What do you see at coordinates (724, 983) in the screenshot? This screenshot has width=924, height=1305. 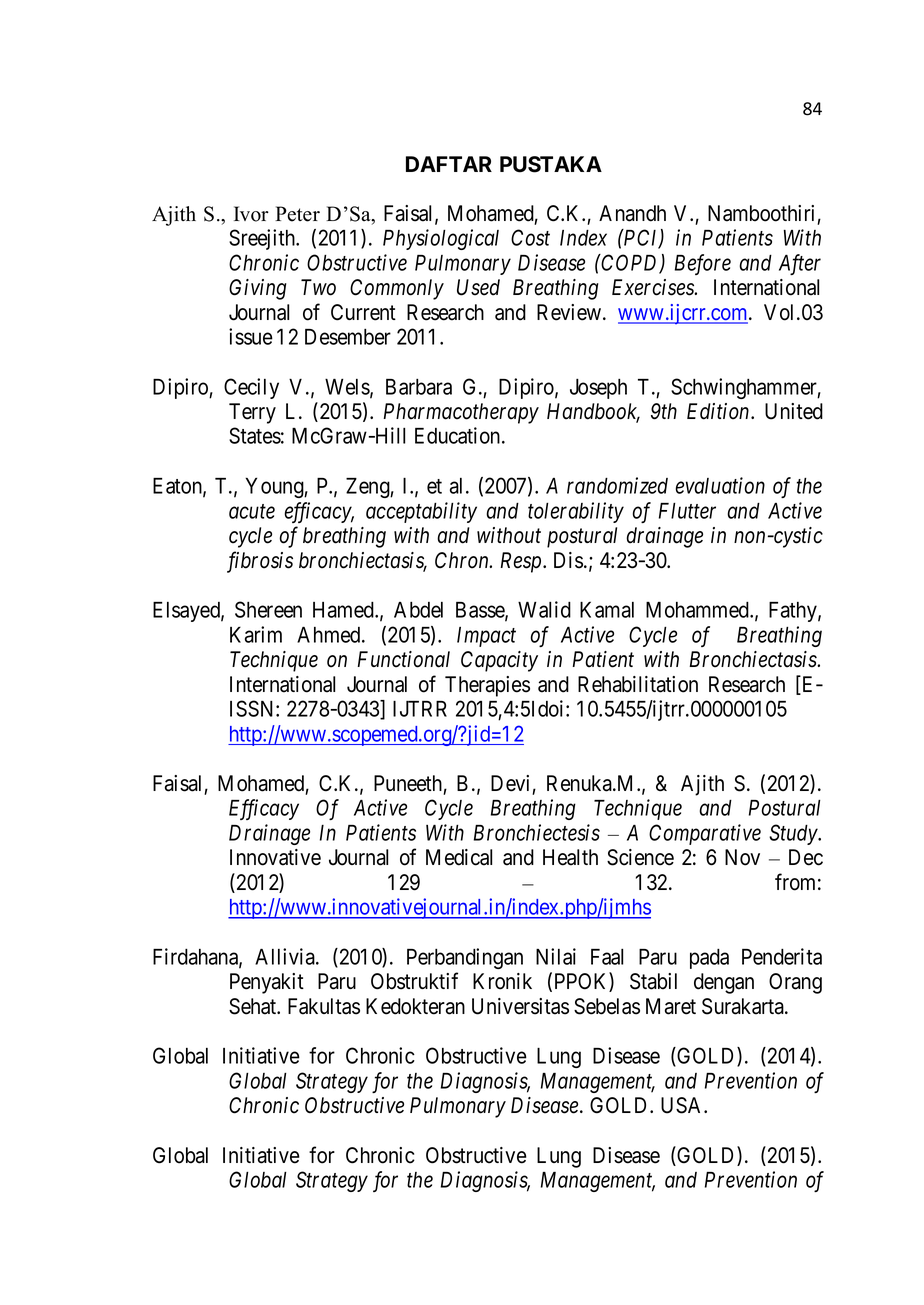 I see `dengan` at bounding box center [724, 983].
